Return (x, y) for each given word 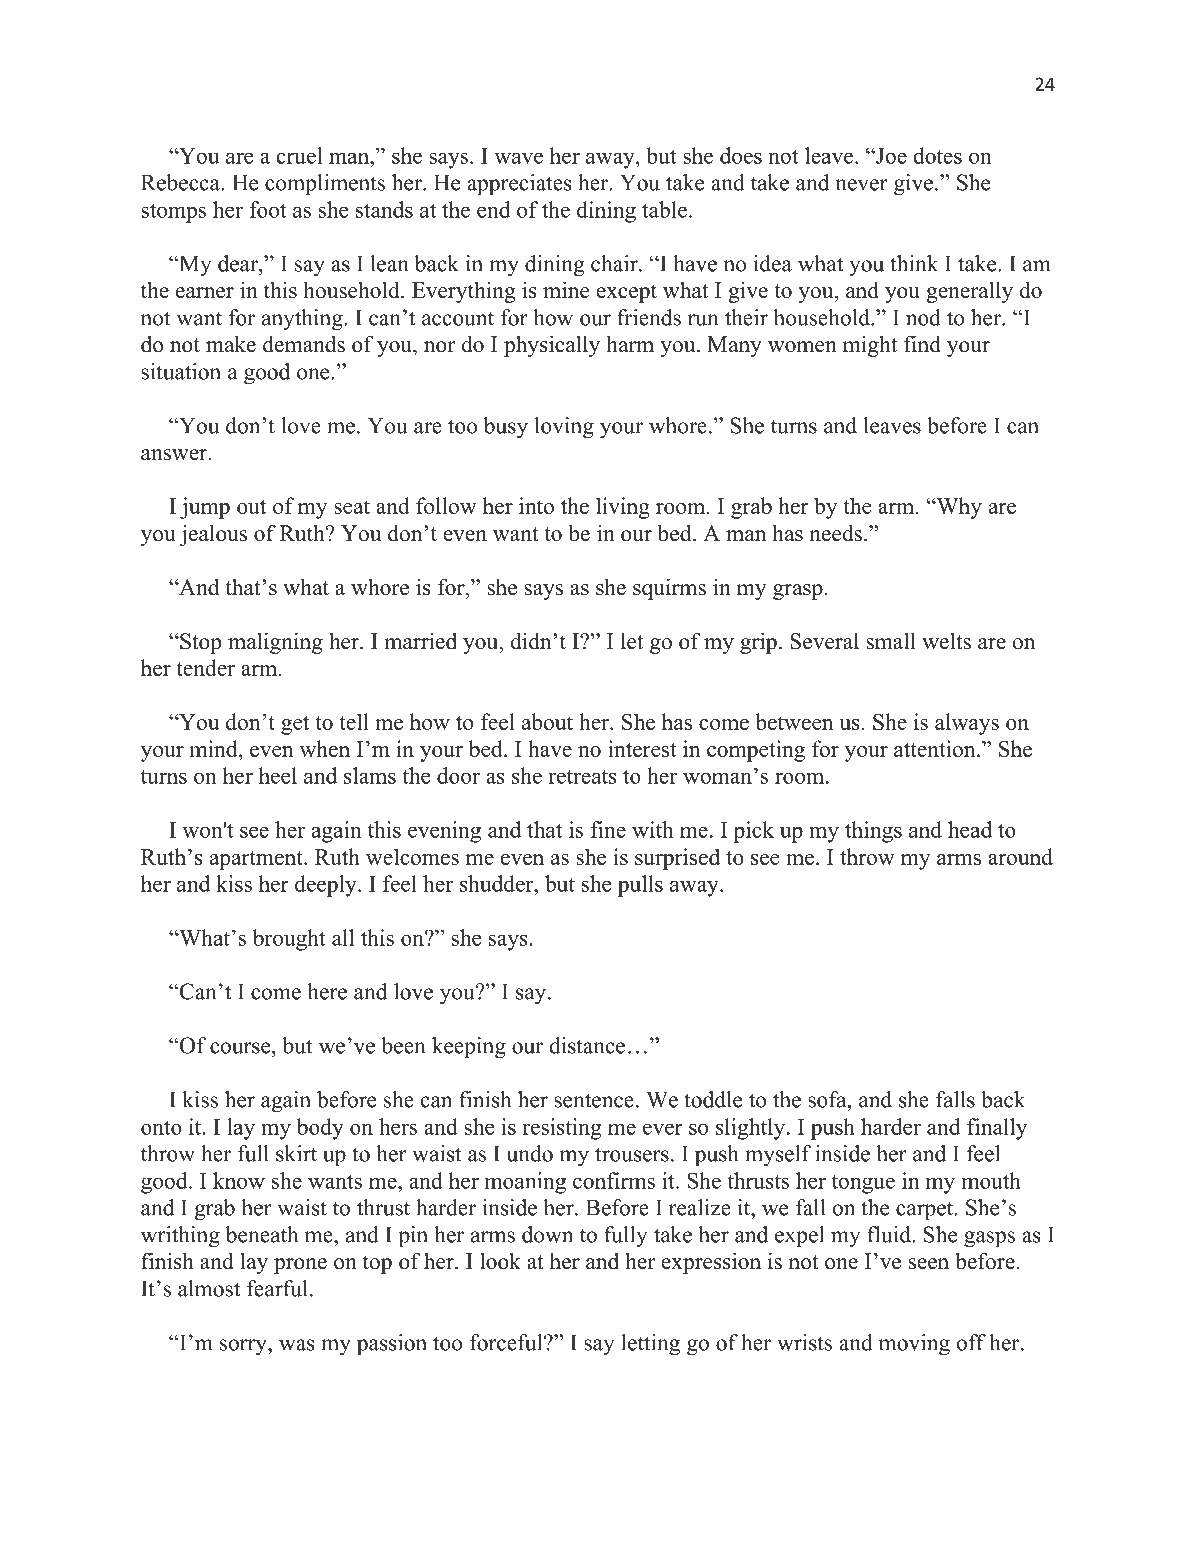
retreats (582, 777)
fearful (277, 1288)
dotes (937, 155)
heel (278, 775)
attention (936, 748)
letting (650, 1345)
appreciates (519, 185)
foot (268, 209)
